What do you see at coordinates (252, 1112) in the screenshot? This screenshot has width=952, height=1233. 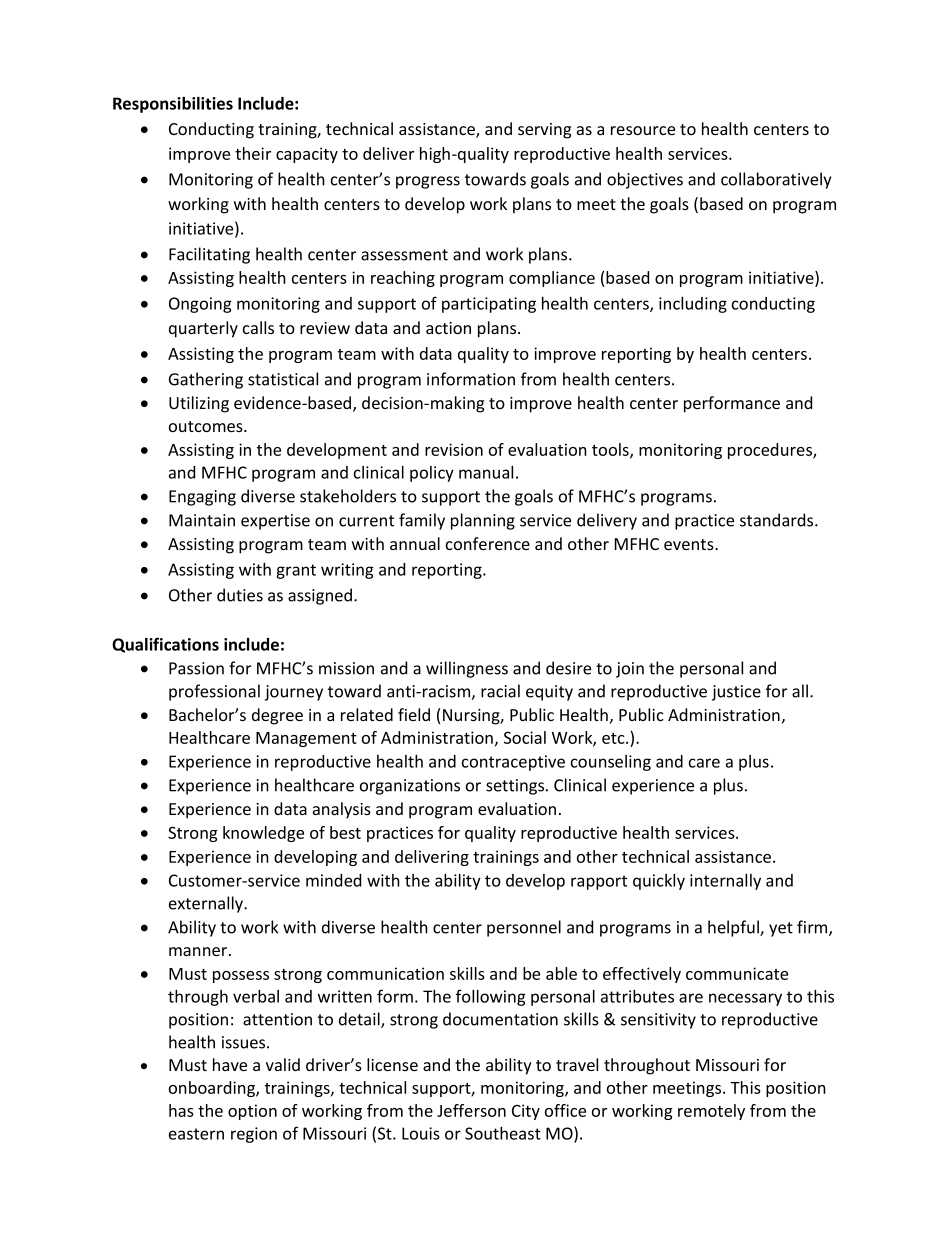 I see `option` at bounding box center [252, 1112].
